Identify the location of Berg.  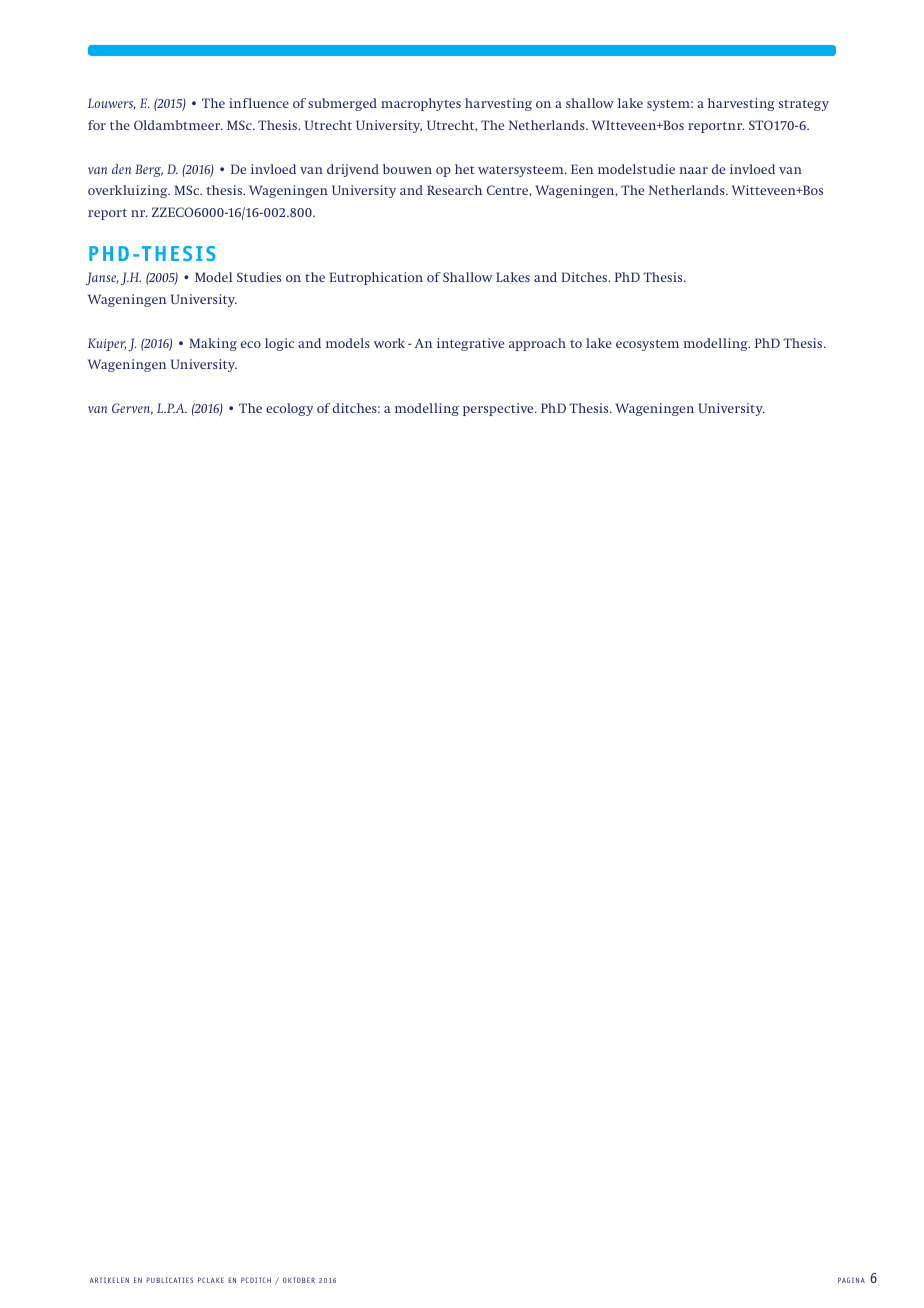
(149, 170).
